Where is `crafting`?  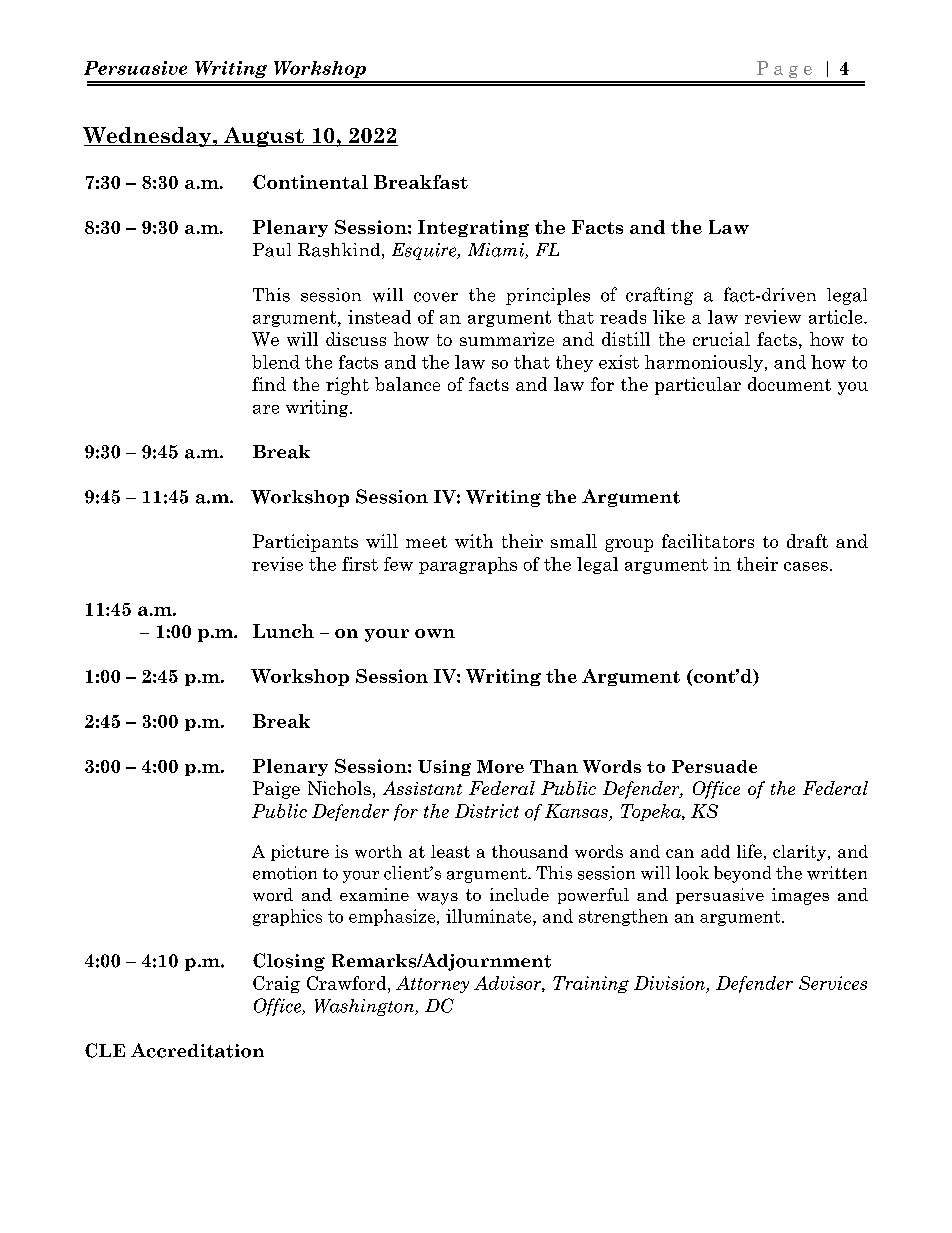 crafting is located at coordinates (659, 296).
